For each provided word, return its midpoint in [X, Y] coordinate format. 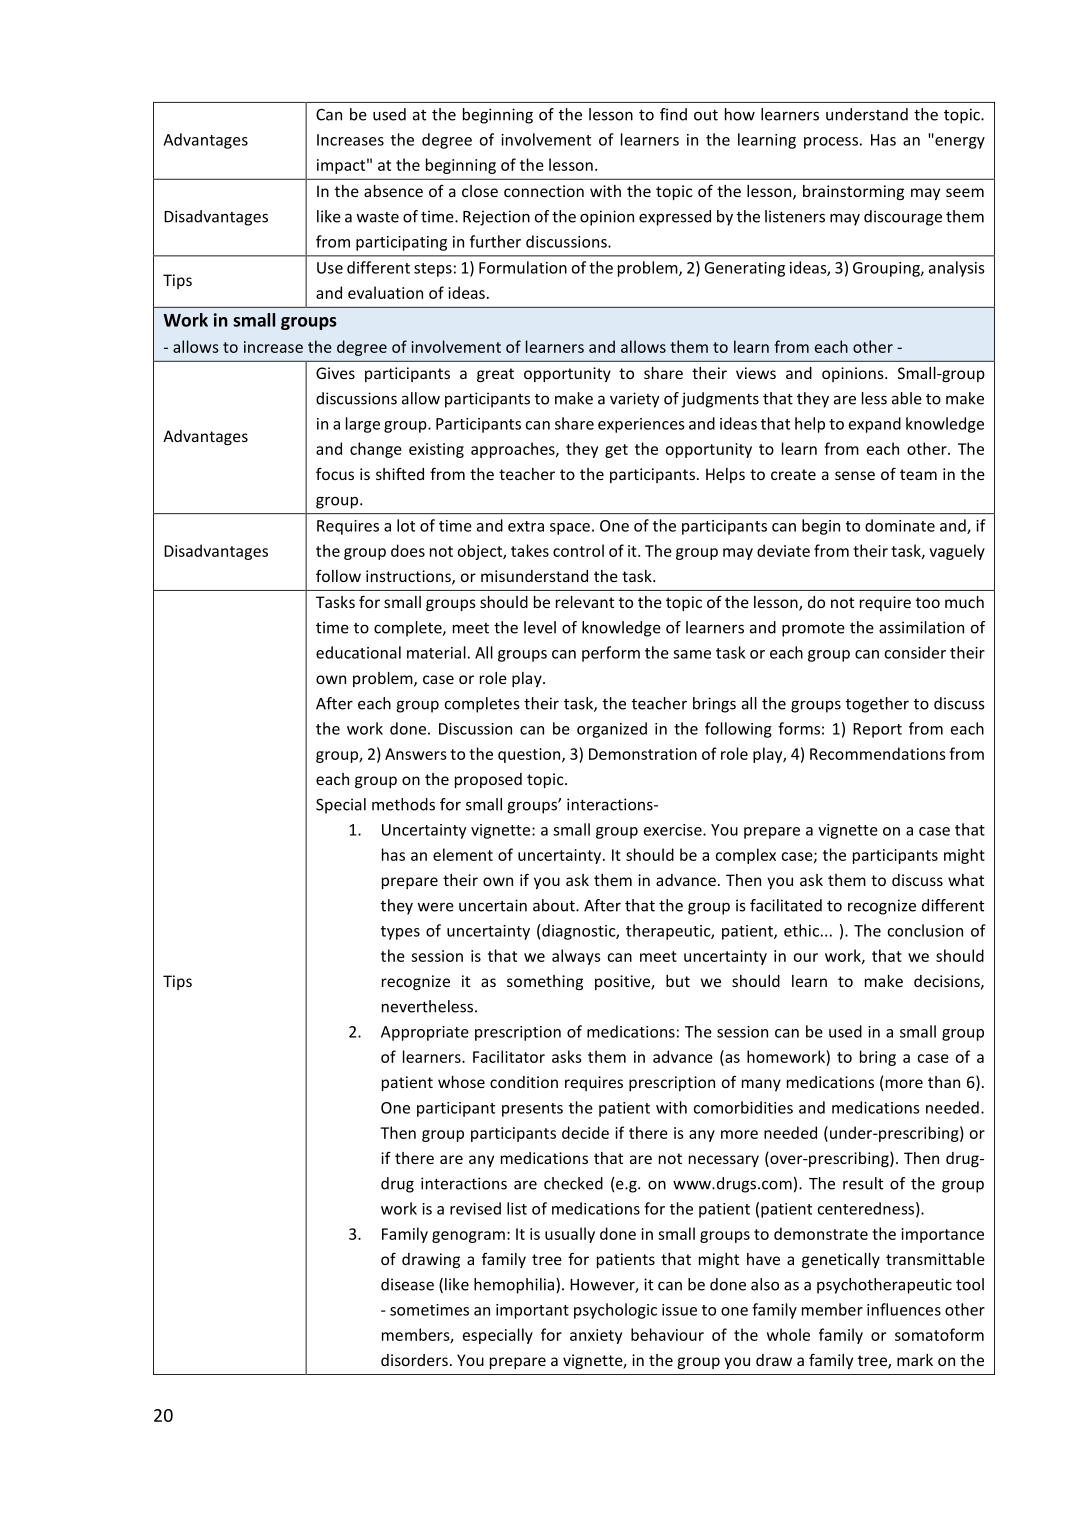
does [408, 550]
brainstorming [853, 192]
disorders [414, 1360]
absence [393, 191]
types [400, 933]
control [578, 550]
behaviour [667, 1334]
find [673, 114]
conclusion [925, 930]
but [678, 981]
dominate [900, 525]
